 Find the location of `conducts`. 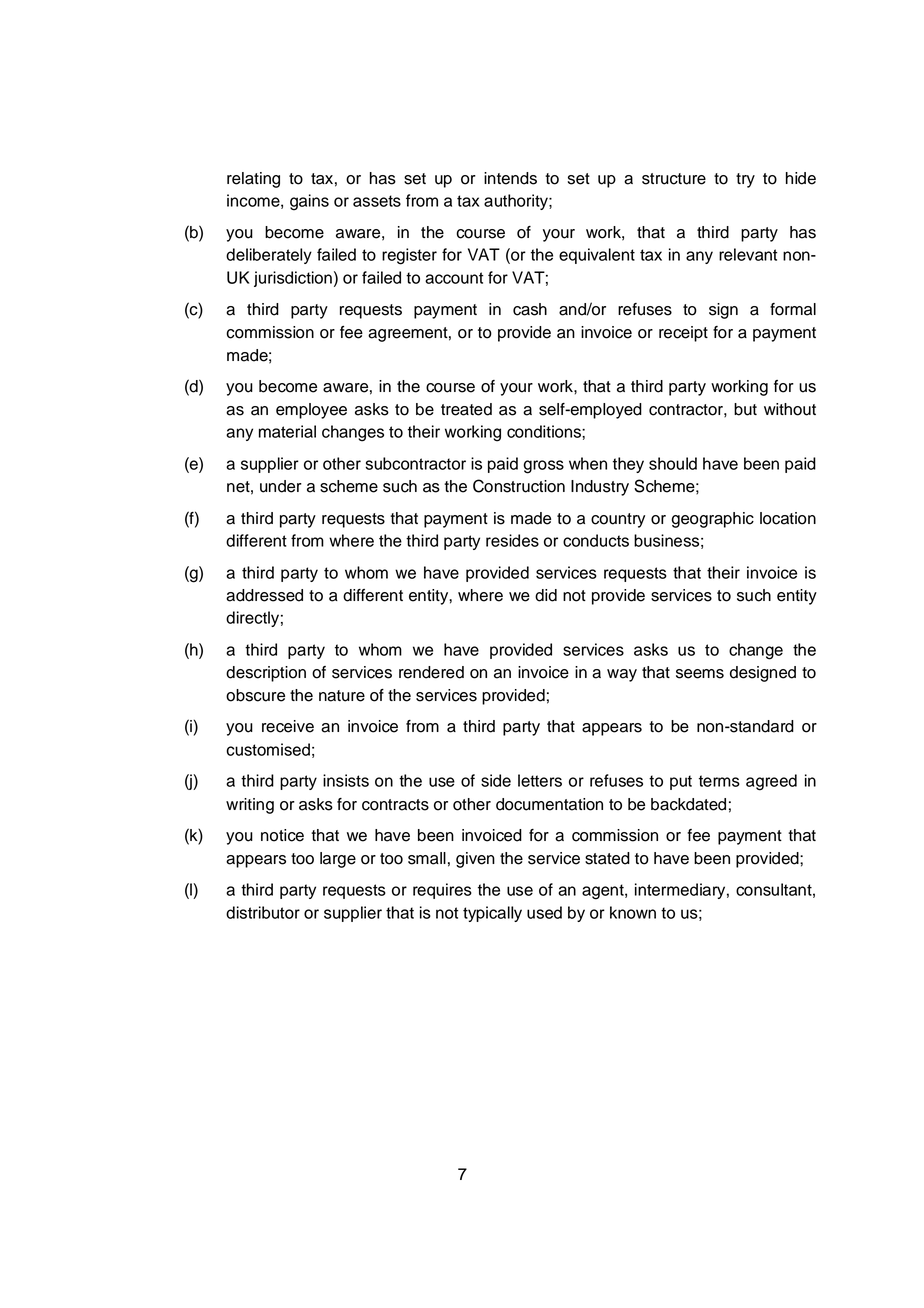

conducts is located at coordinates (596, 540).
